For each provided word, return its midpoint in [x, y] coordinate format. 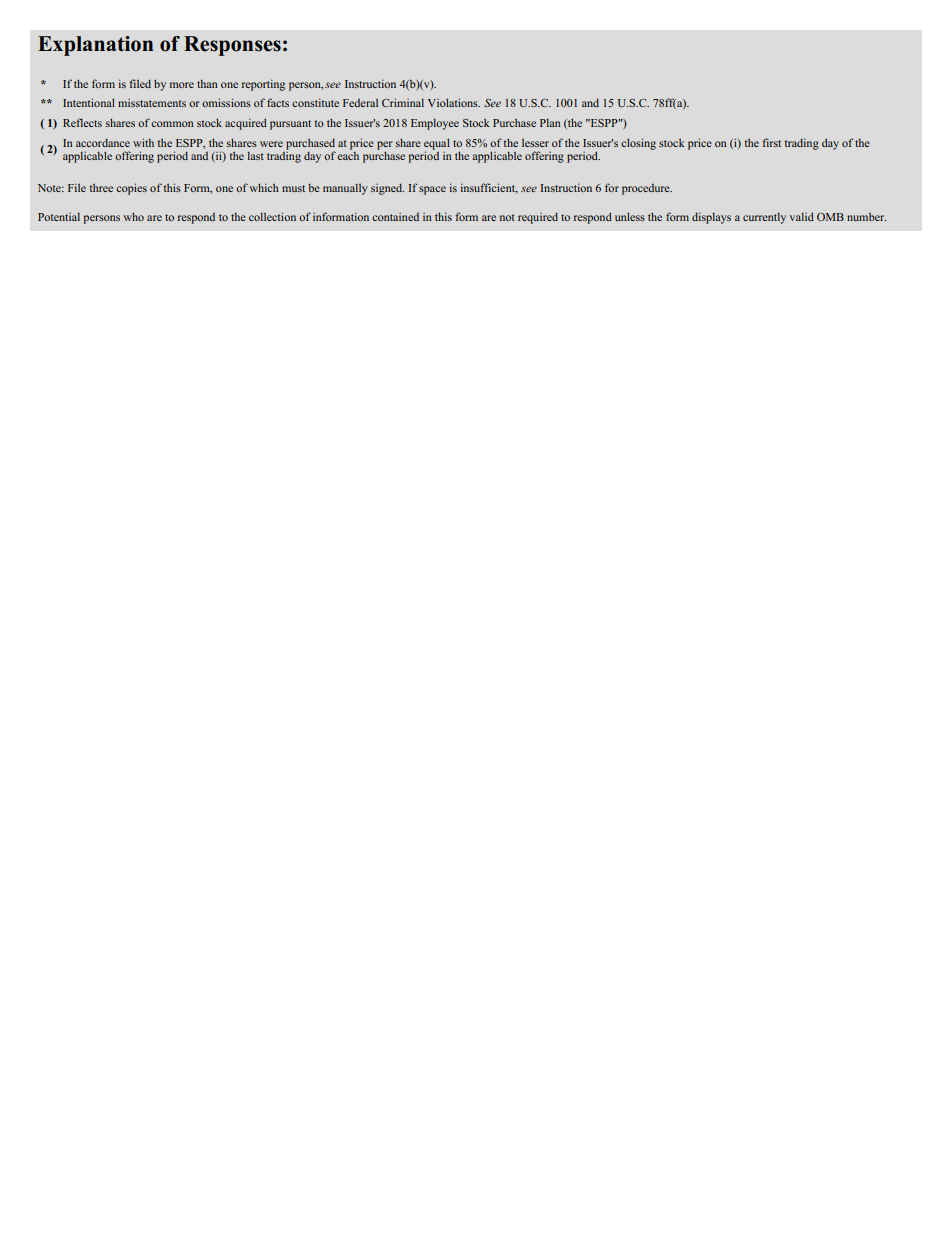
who [133, 216]
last [255, 156]
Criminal [403, 102]
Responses [232, 46]
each [348, 154]
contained [395, 217]
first [771, 142]
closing [638, 144]
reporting [263, 85]
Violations [454, 102]
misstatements [152, 103]
